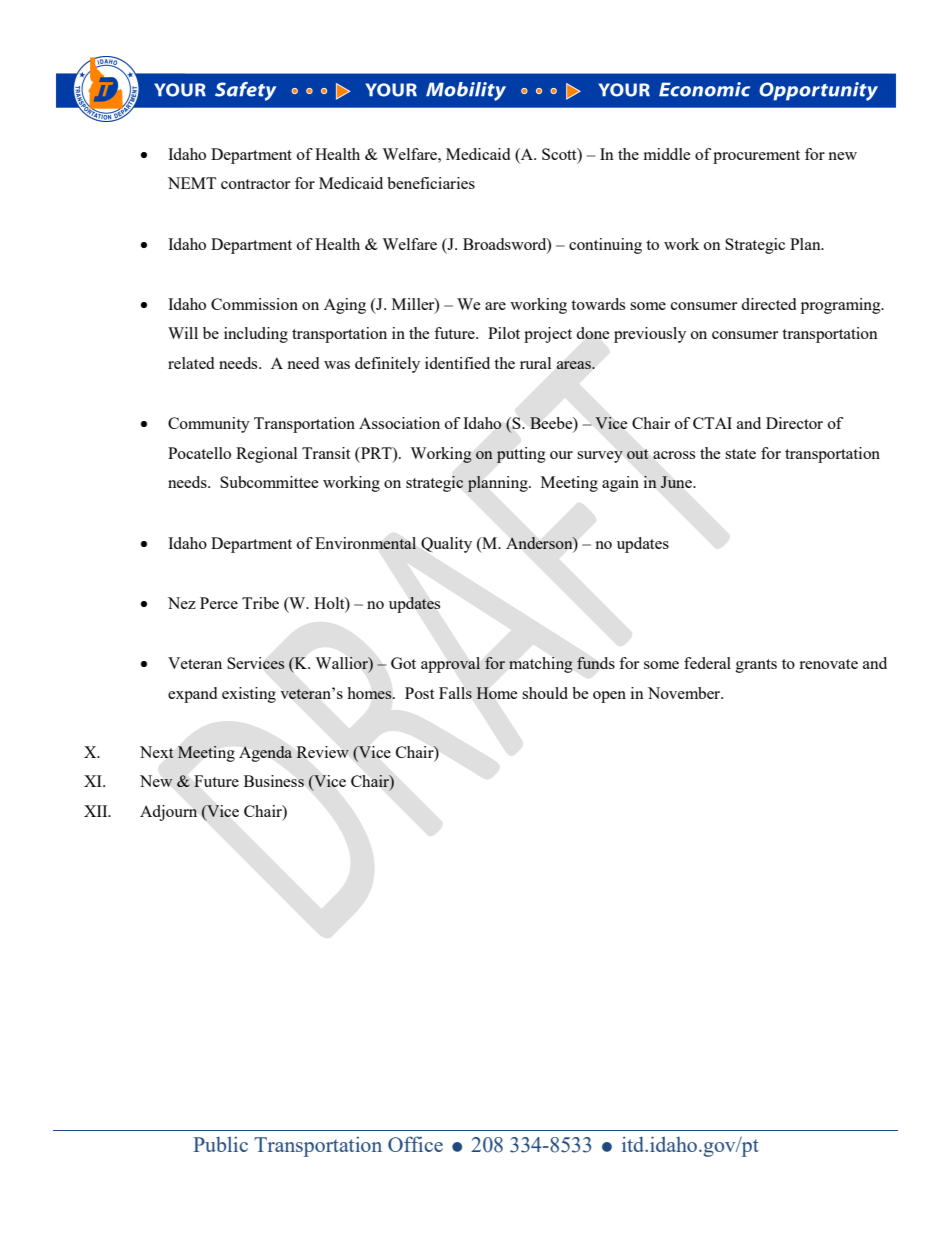 The height and width of the screenshot is (1233, 952). What do you see at coordinates (415, 1144) in the screenshot?
I see `Office` at bounding box center [415, 1144].
